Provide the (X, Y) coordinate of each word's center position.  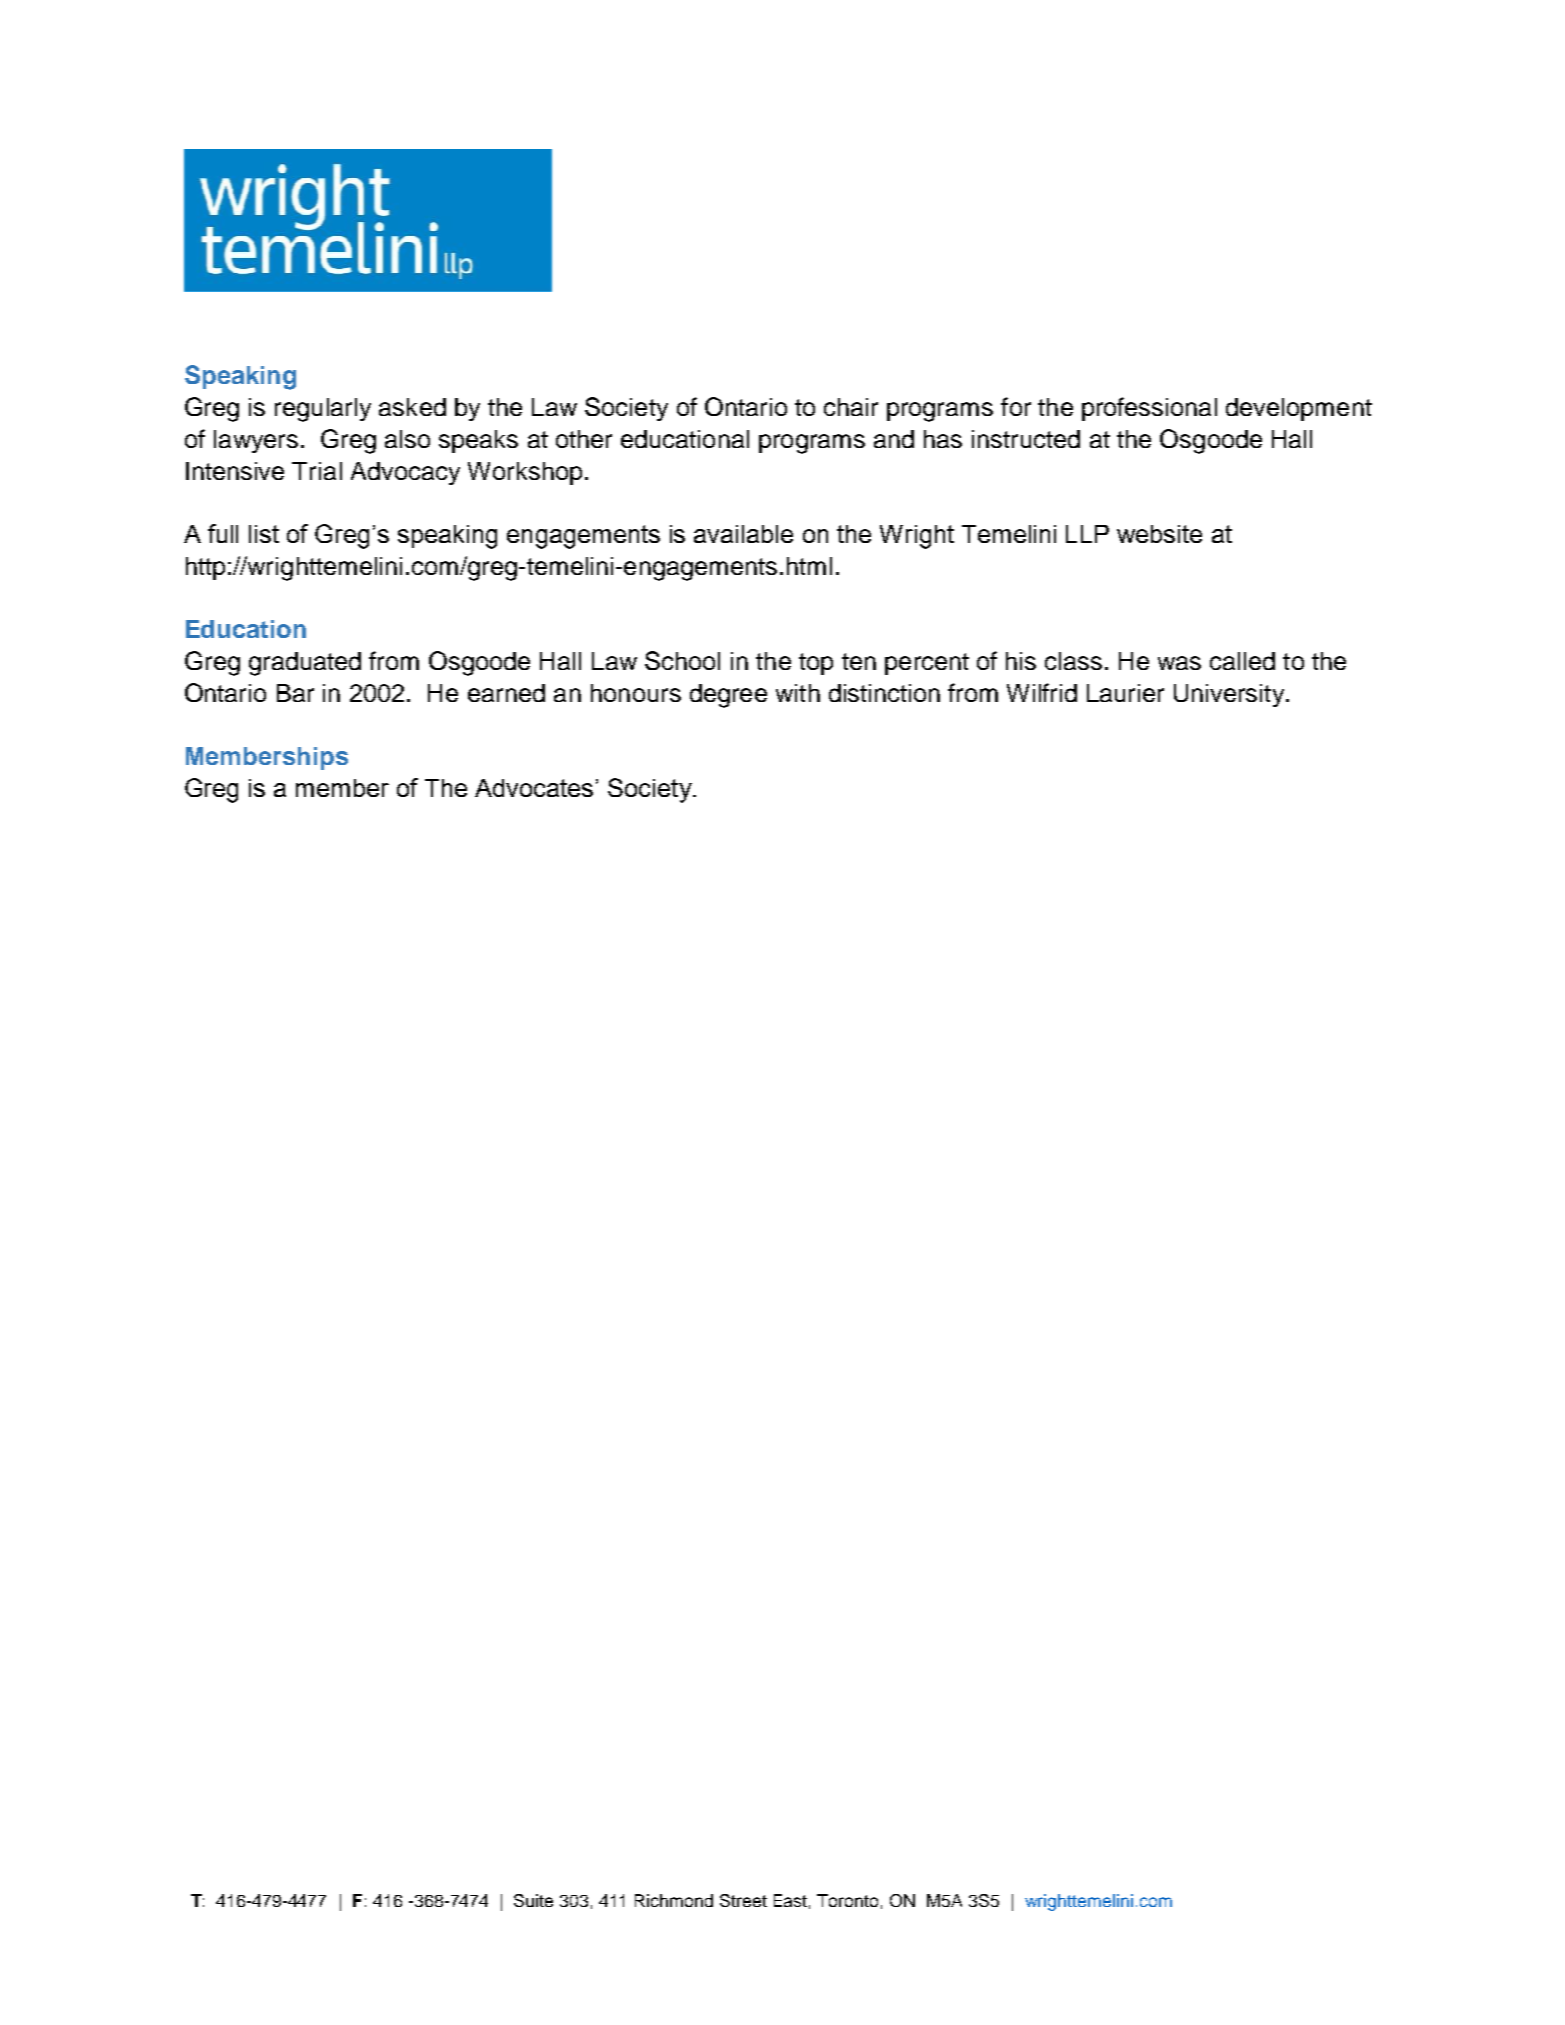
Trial (317, 471)
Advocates (534, 788)
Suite (533, 1900)
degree (728, 696)
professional (1149, 409)
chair (851, 407)
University (1230, 695)
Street (743, 1900)
